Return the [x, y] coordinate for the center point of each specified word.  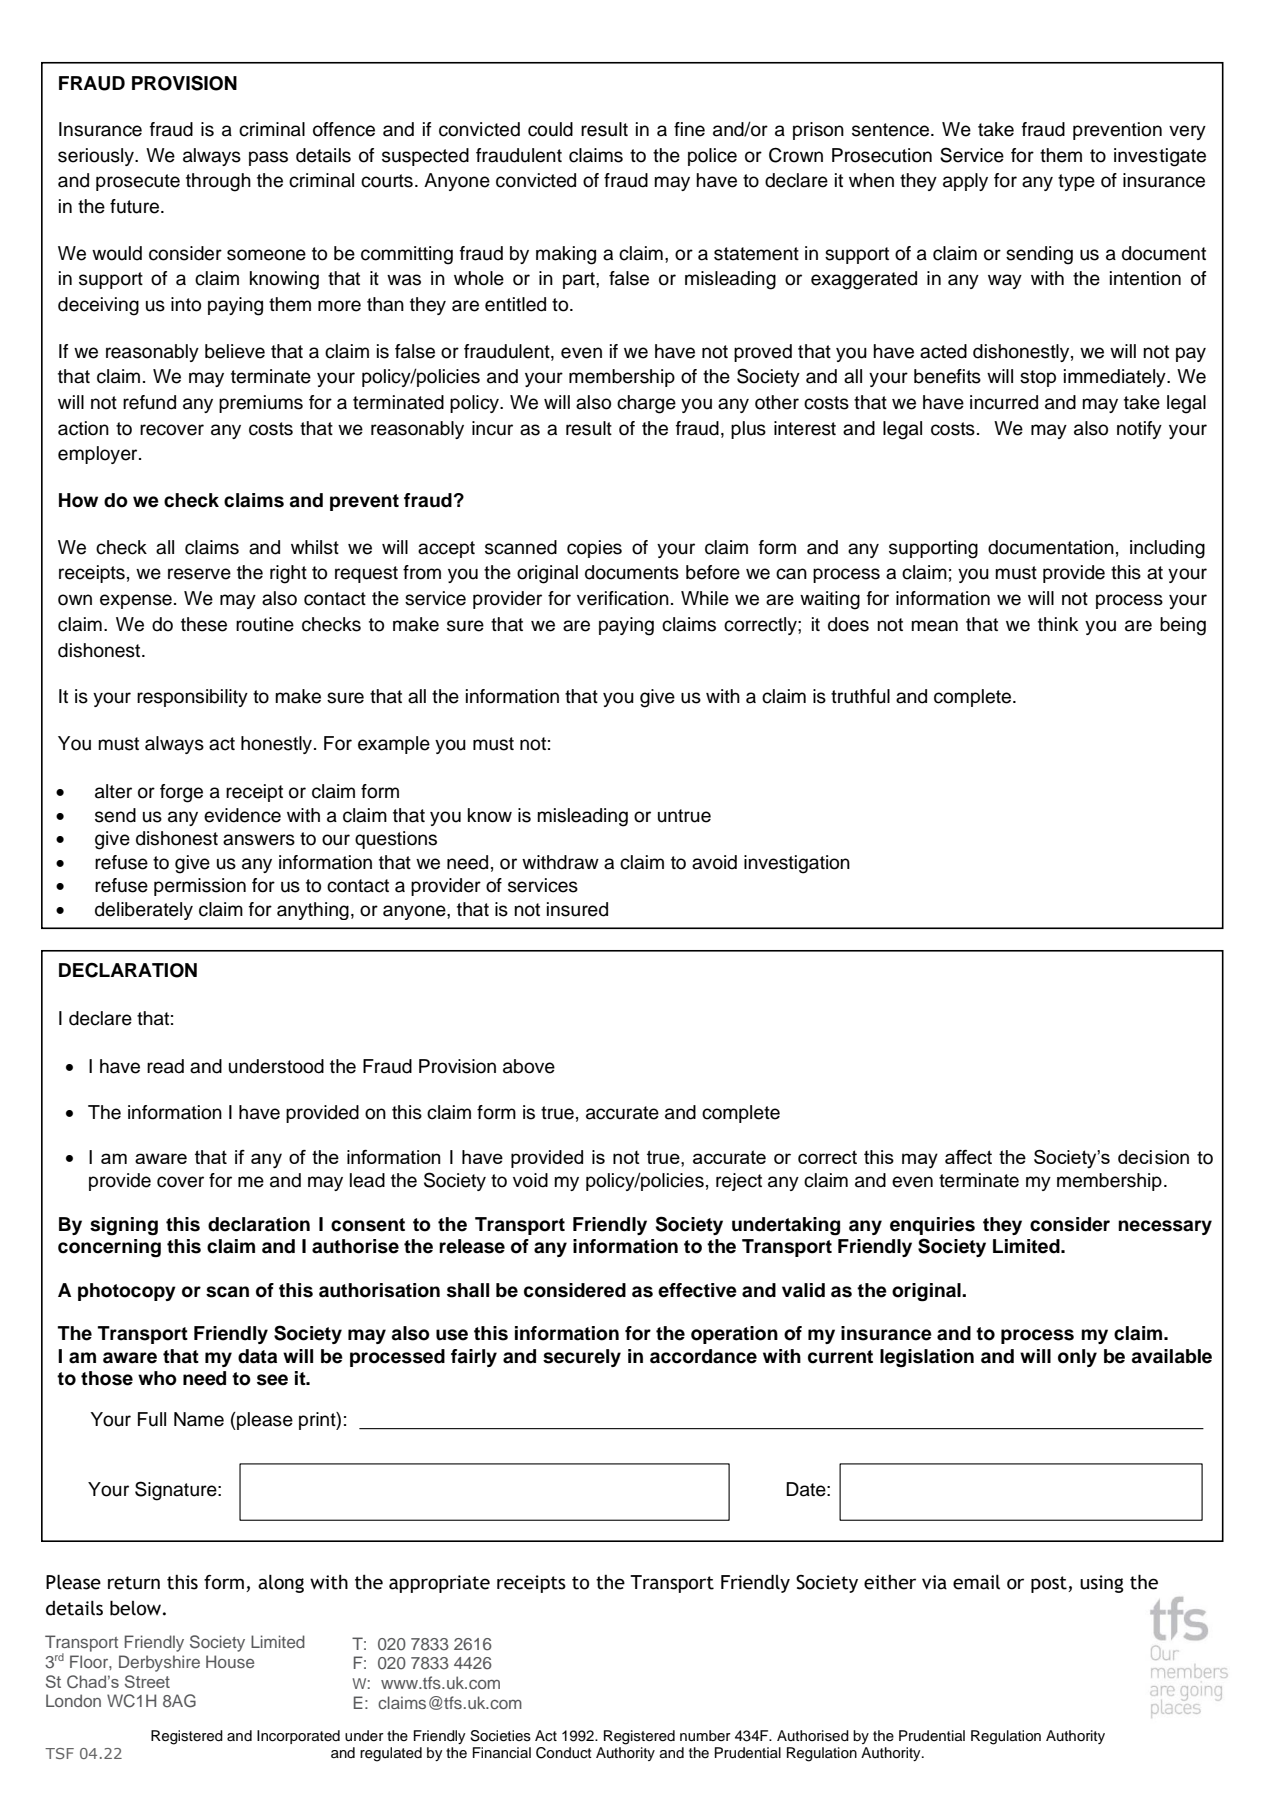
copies [594, 549]
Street [147, 1681]
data [257, 1356]
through [218, 182]
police [712, 157]
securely [582, 1358]
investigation [797, 864]
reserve [199, 574]
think [1058, 624]
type [1076, 182]
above [529, 1066]
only [1077, 1358]
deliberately [144, 911]
